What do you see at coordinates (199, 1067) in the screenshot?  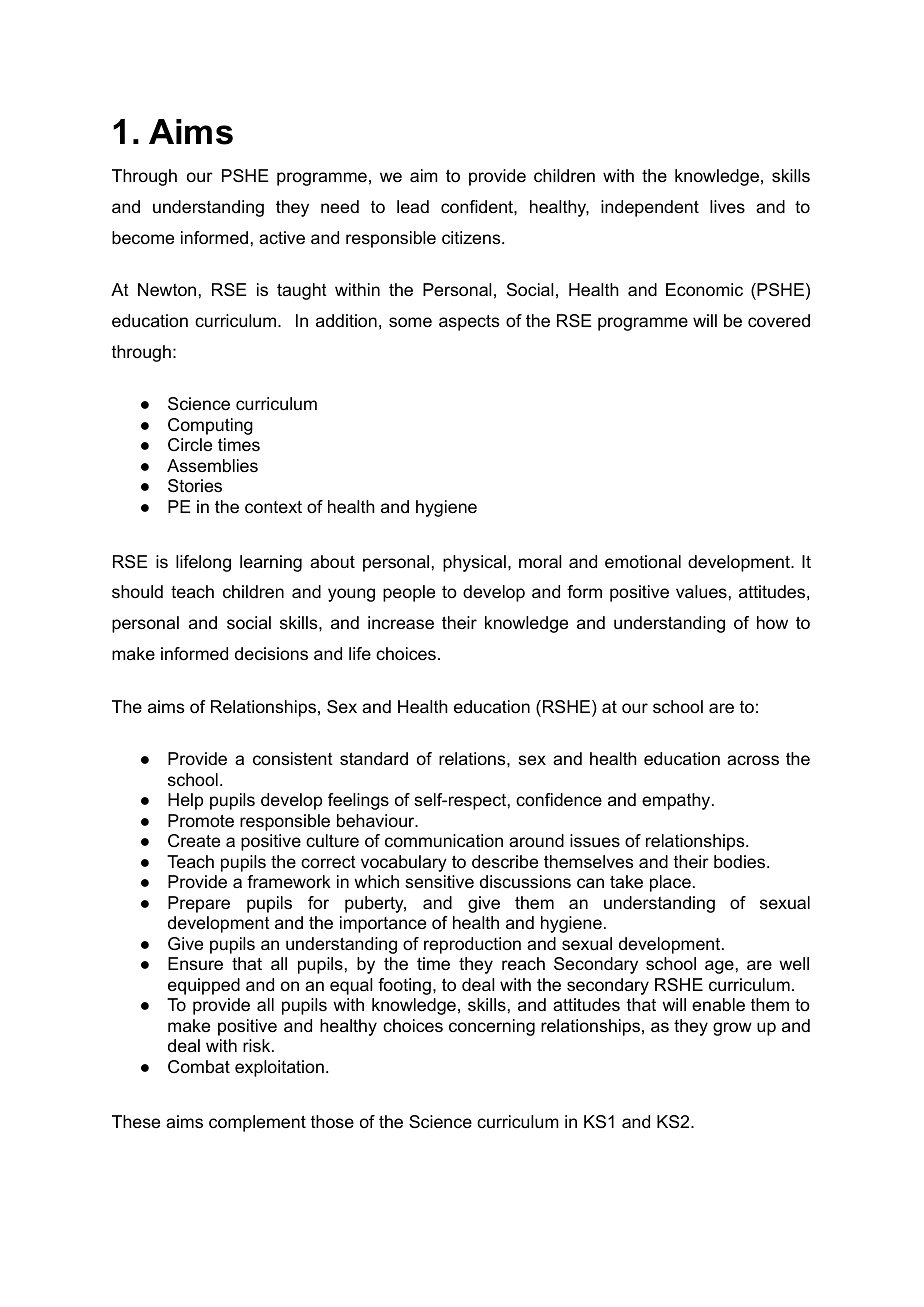 I see `Combat` at bounding box center [199, 1067].
